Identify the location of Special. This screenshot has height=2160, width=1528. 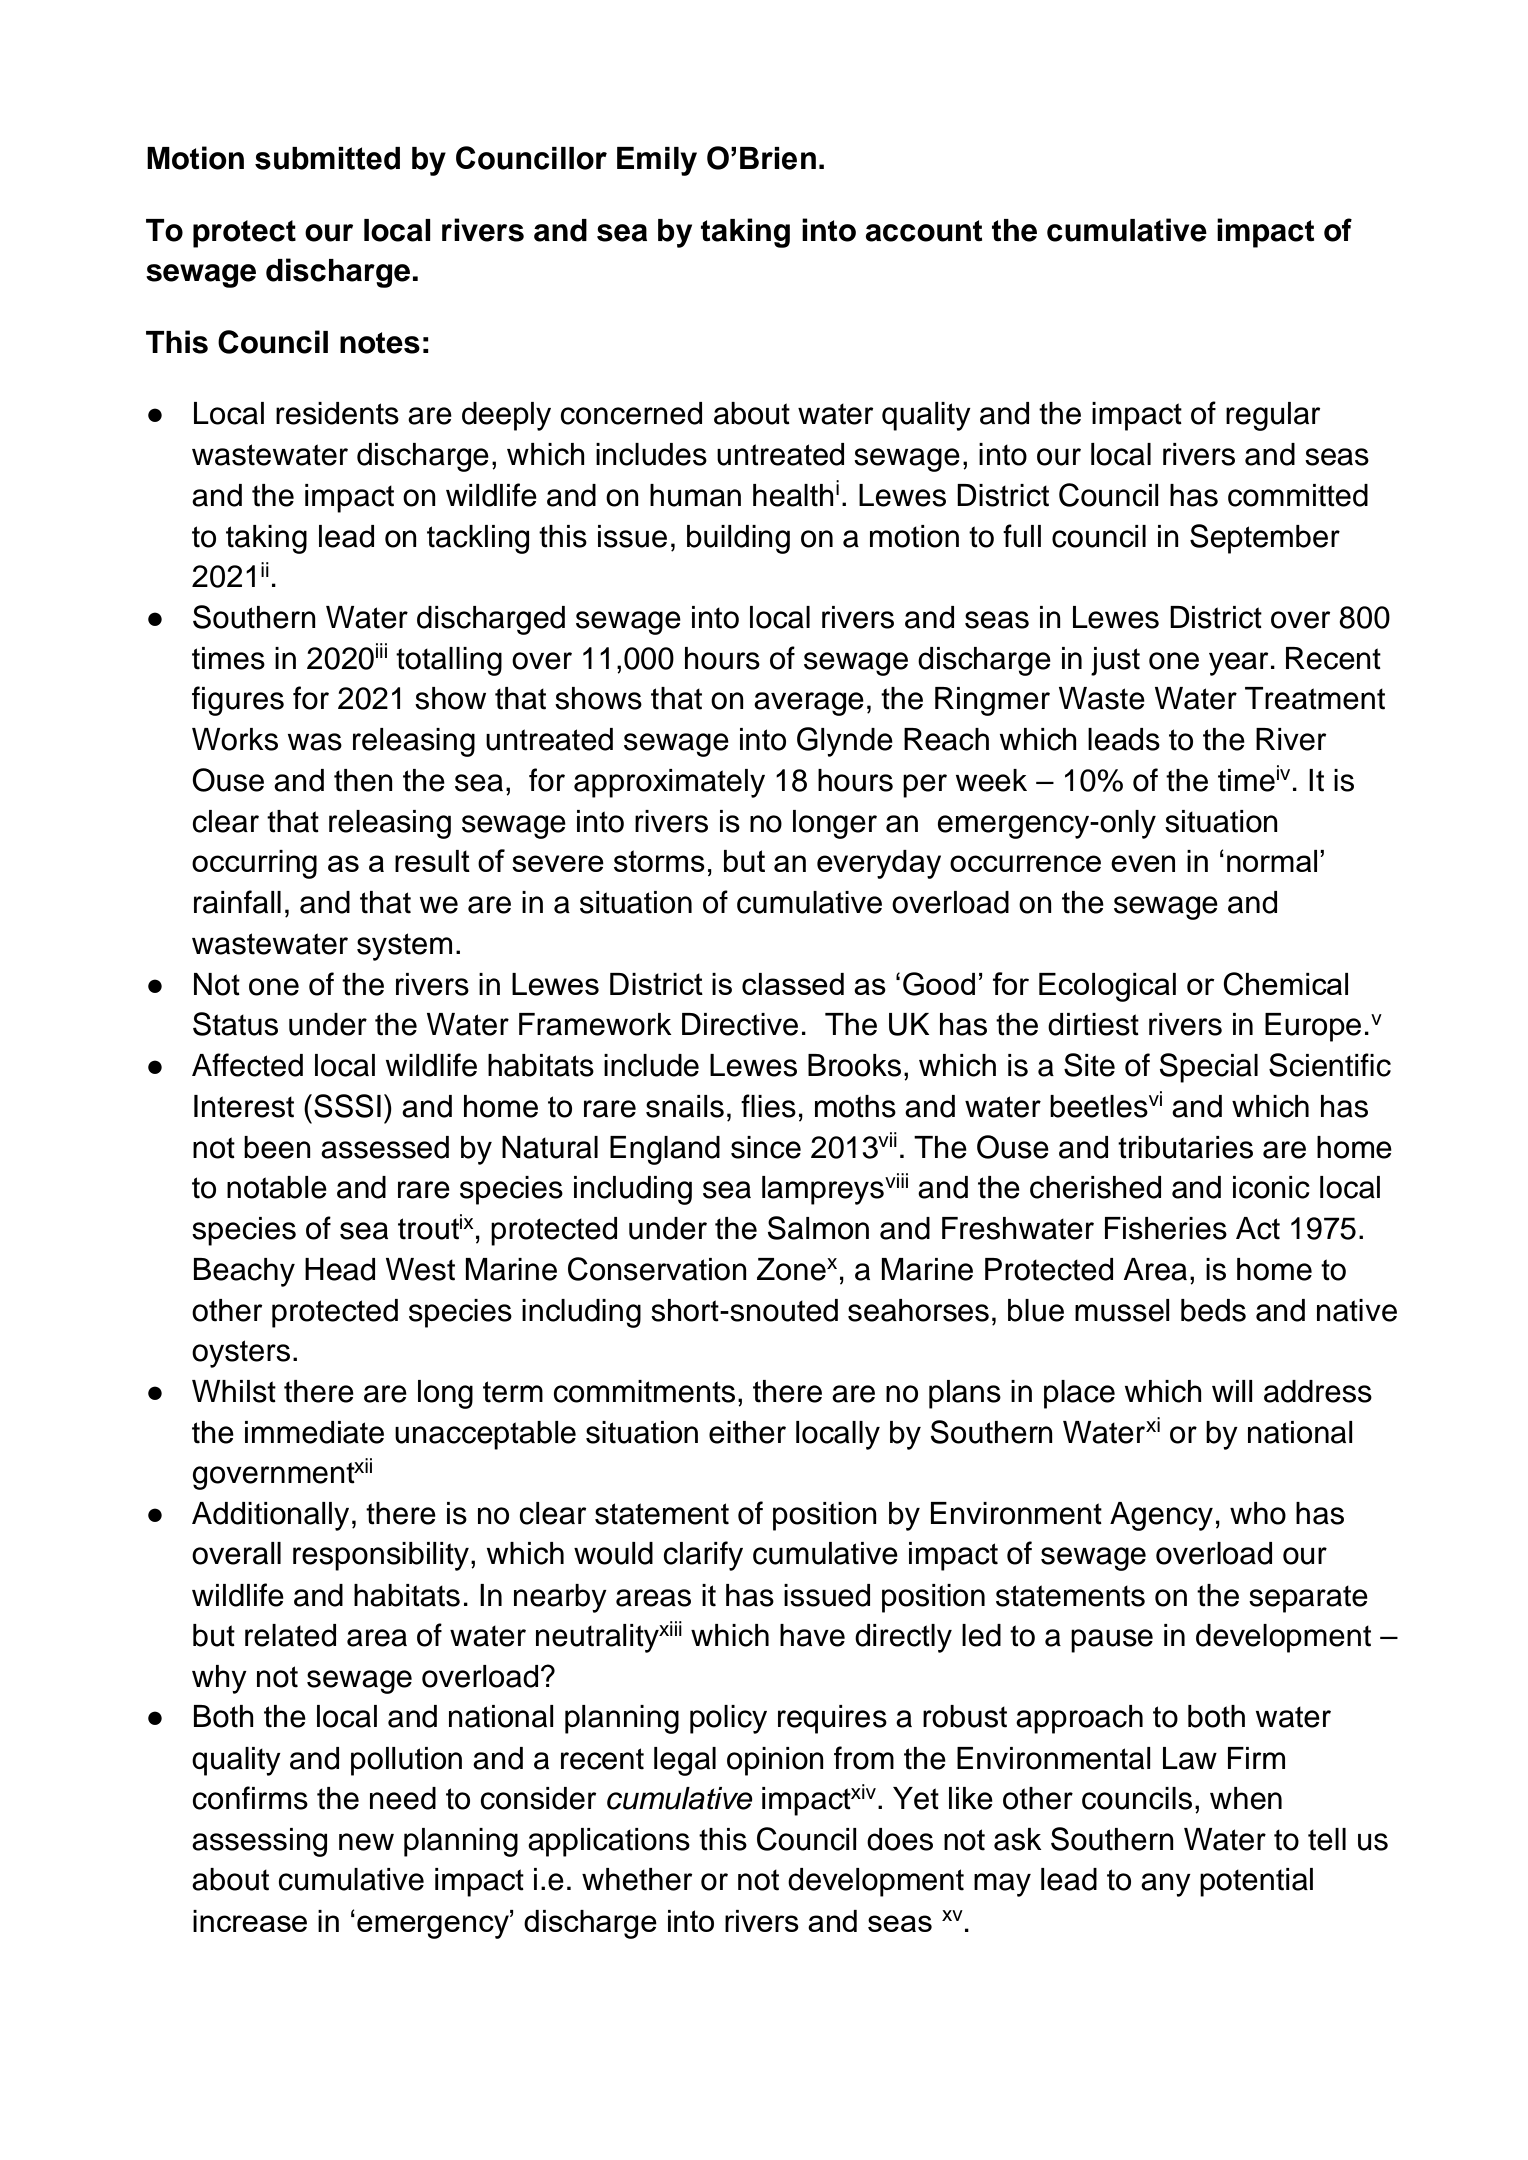
(1209, 1068).
